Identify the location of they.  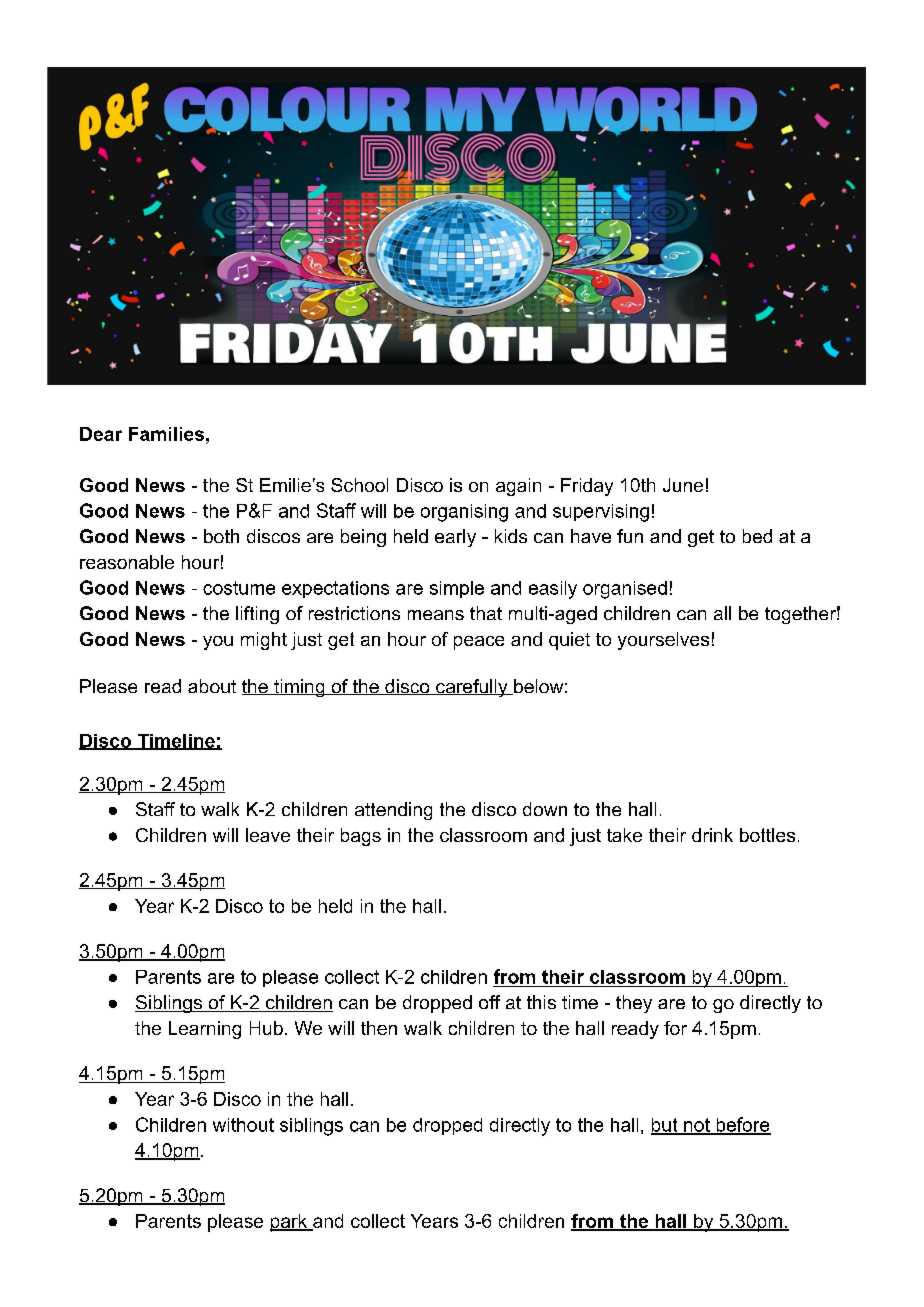
(634, 1004).
